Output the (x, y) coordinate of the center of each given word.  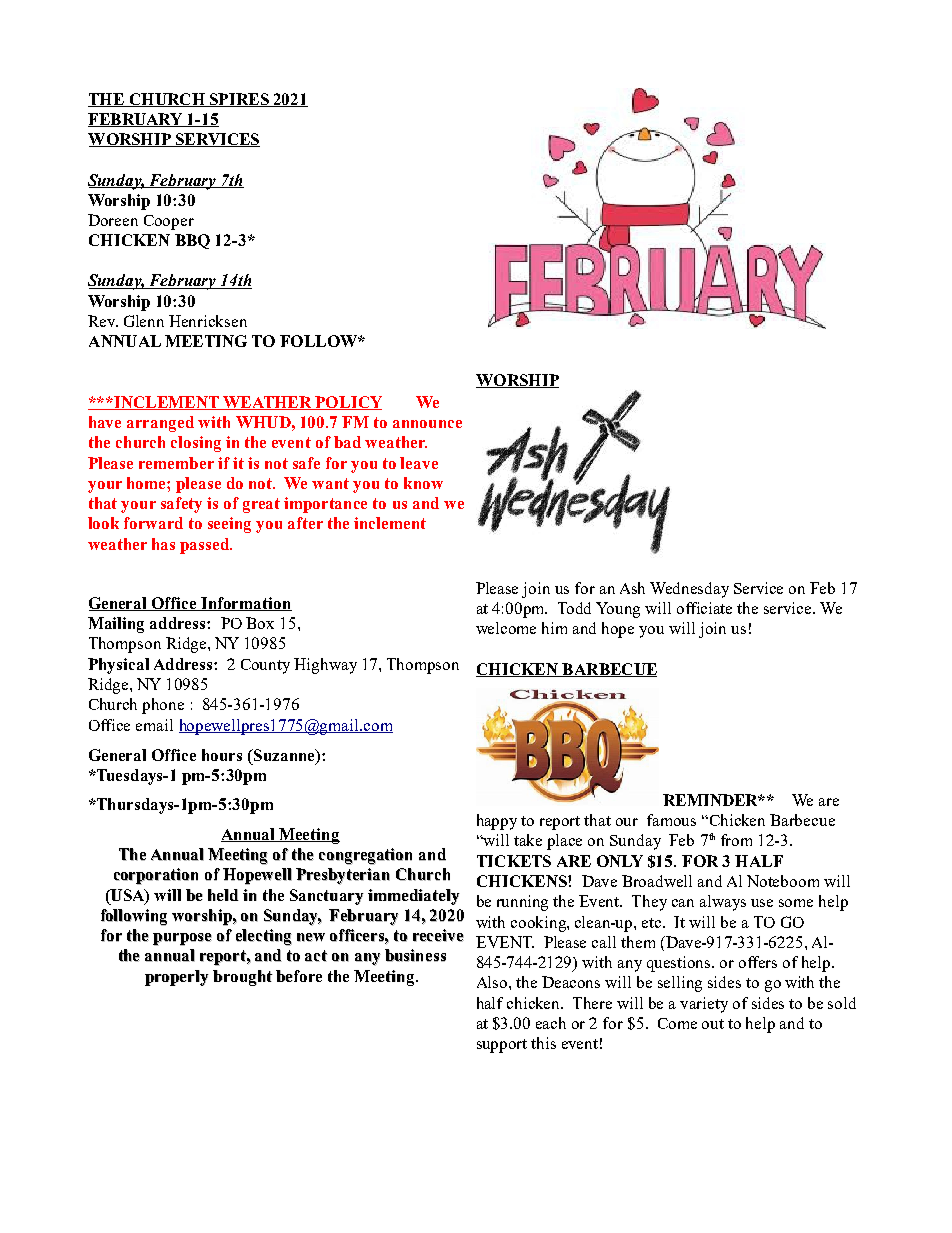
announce (427, 424)
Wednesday (689, 590)
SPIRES (239, 100)
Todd (574, 608)
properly (177, 978)
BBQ (192, 241)
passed (206, 546)
